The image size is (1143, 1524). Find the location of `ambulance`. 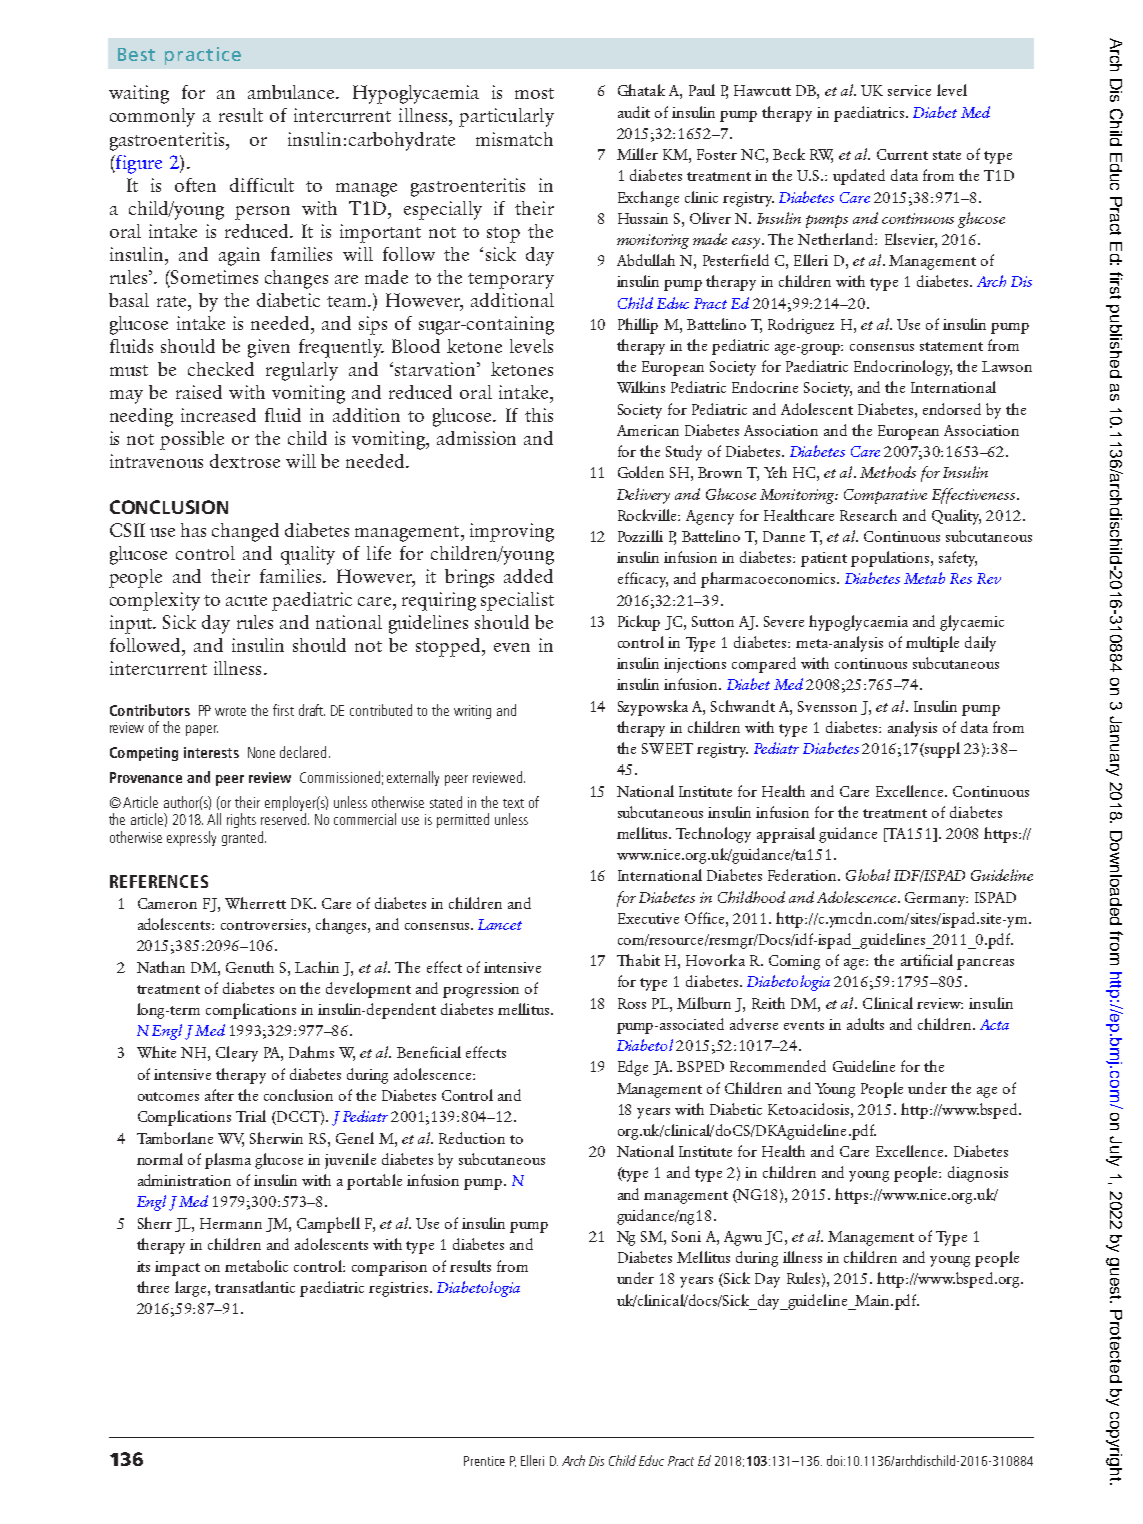

ambulance is located at coordinates (292, 92).
